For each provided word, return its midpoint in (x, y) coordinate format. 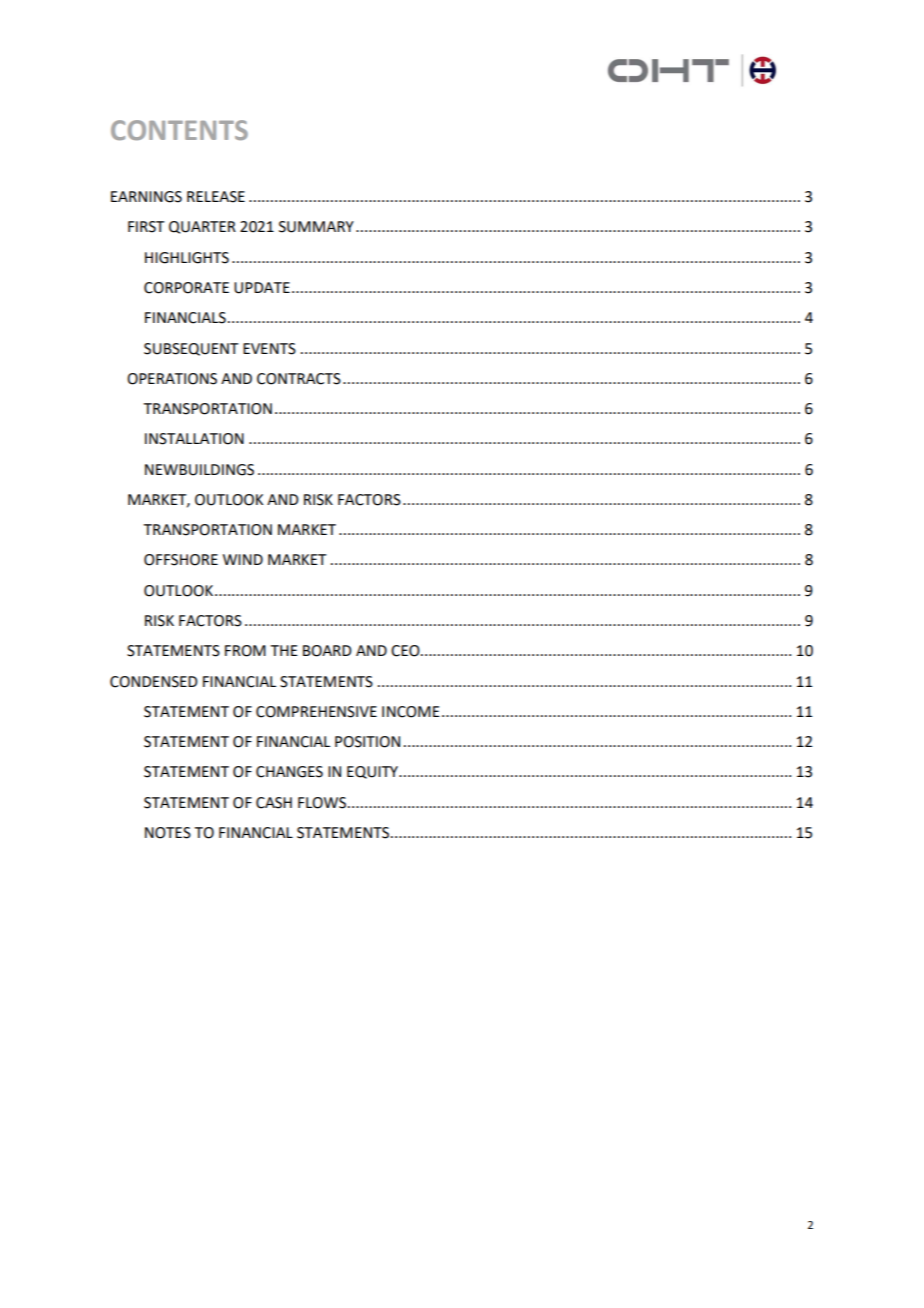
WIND (243, 559)
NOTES (168, 833)
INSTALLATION (194, 439)
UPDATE (262, 288)
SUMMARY (316, 227)
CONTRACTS (299, 379)
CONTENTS (179, 130)
